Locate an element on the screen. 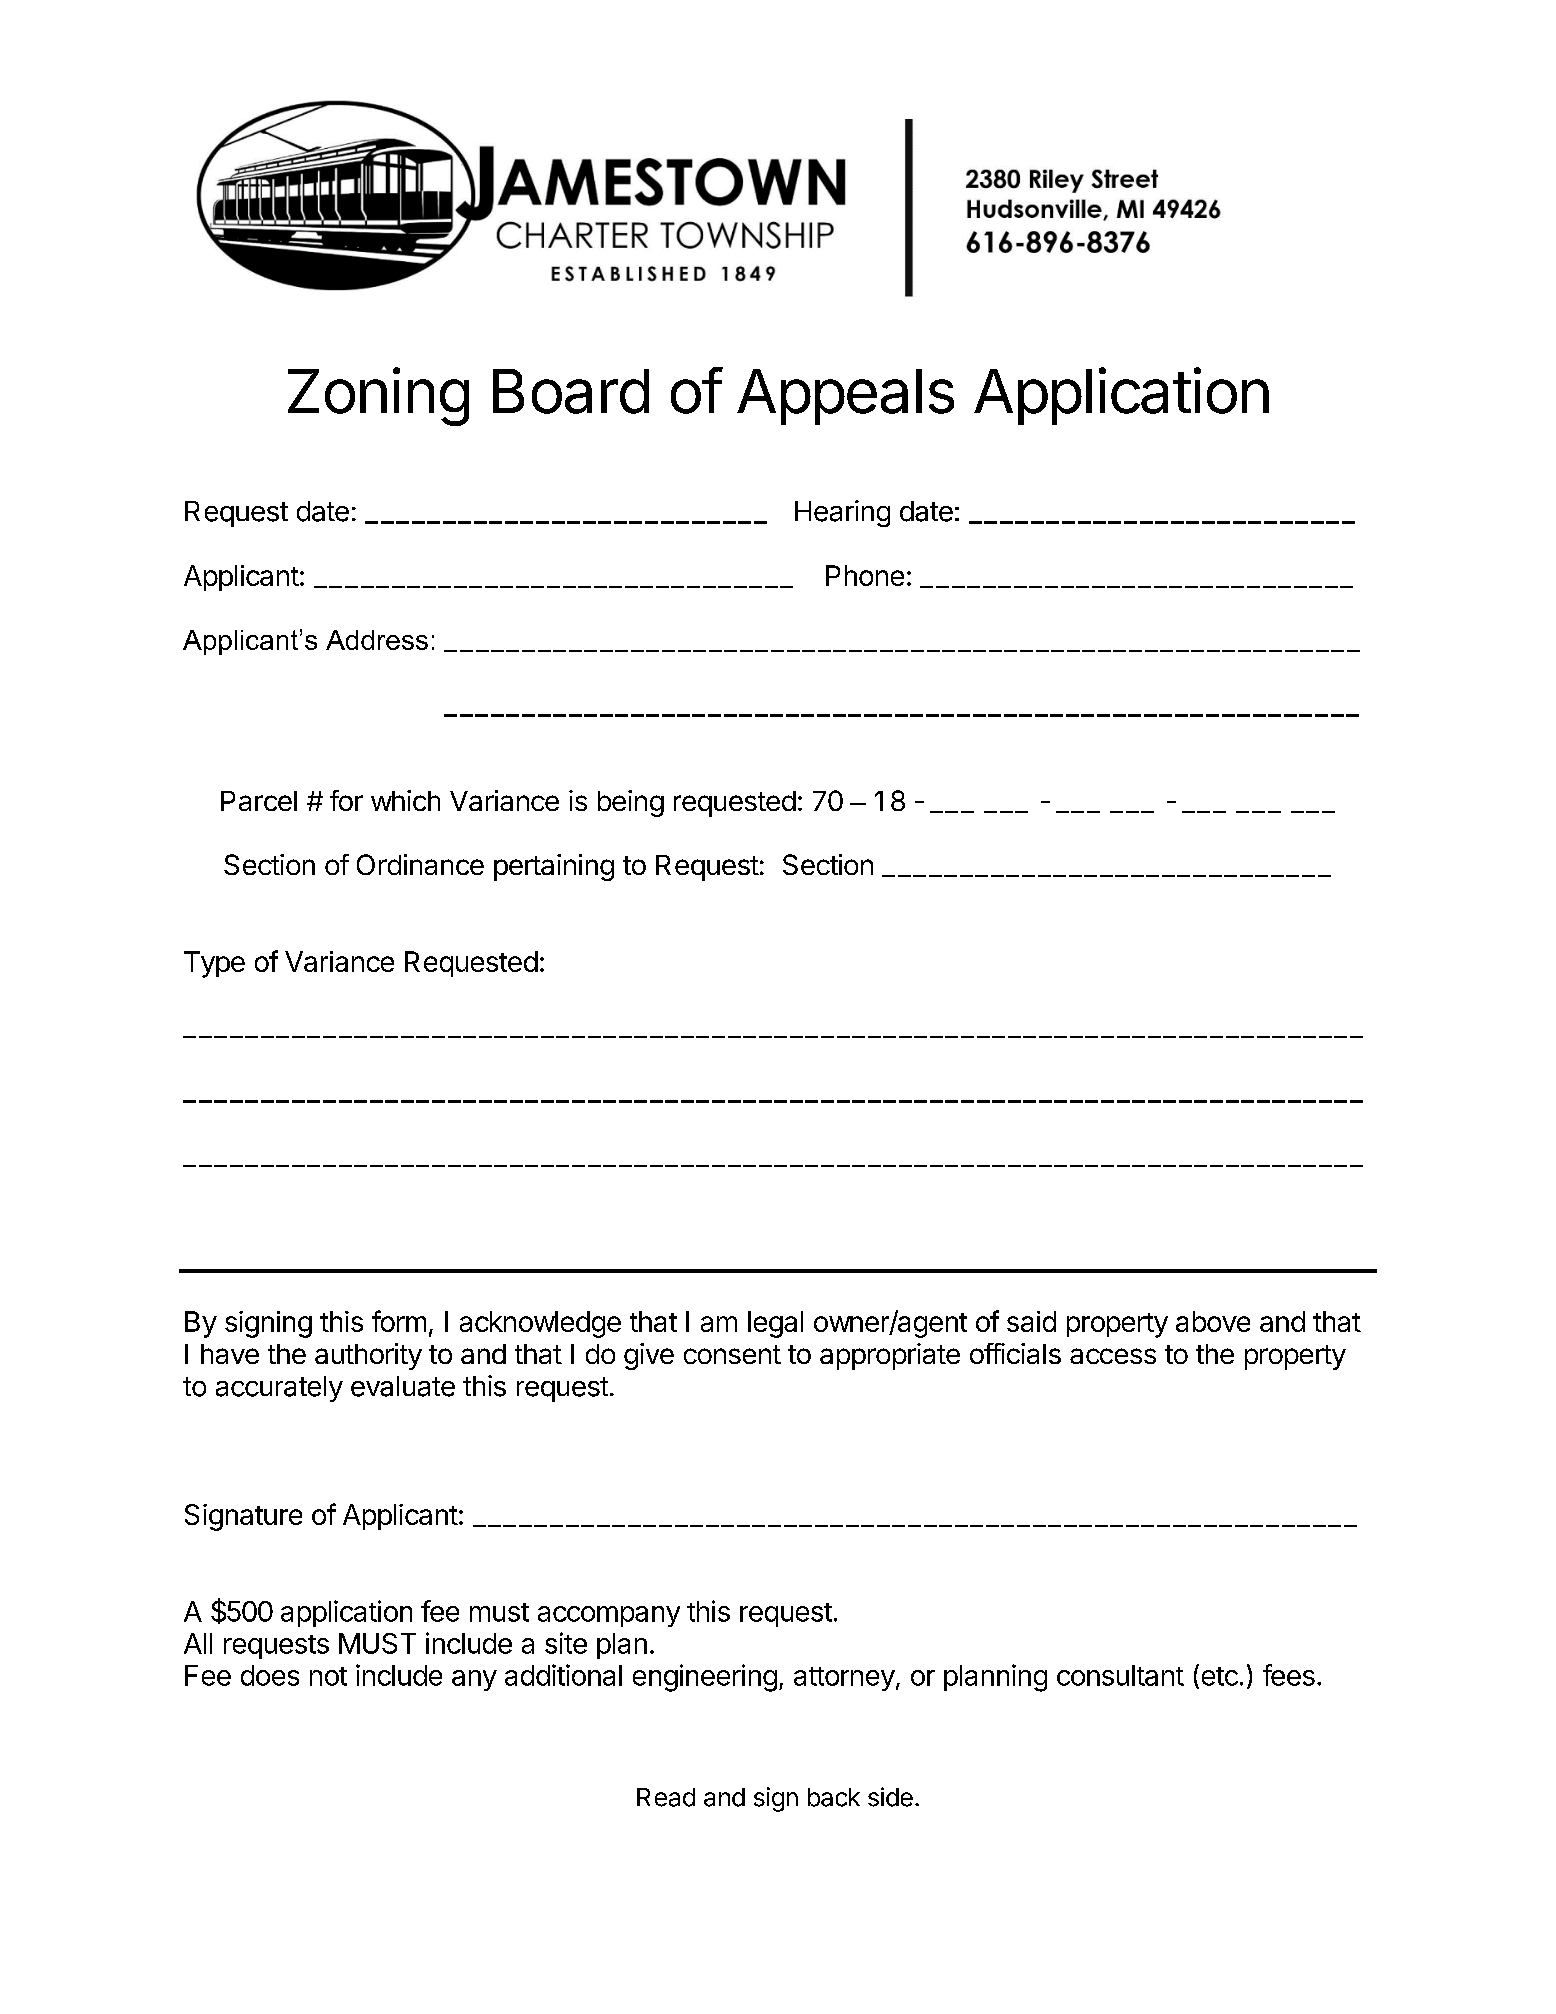  accurately is located at coordinates (279, 1389).
